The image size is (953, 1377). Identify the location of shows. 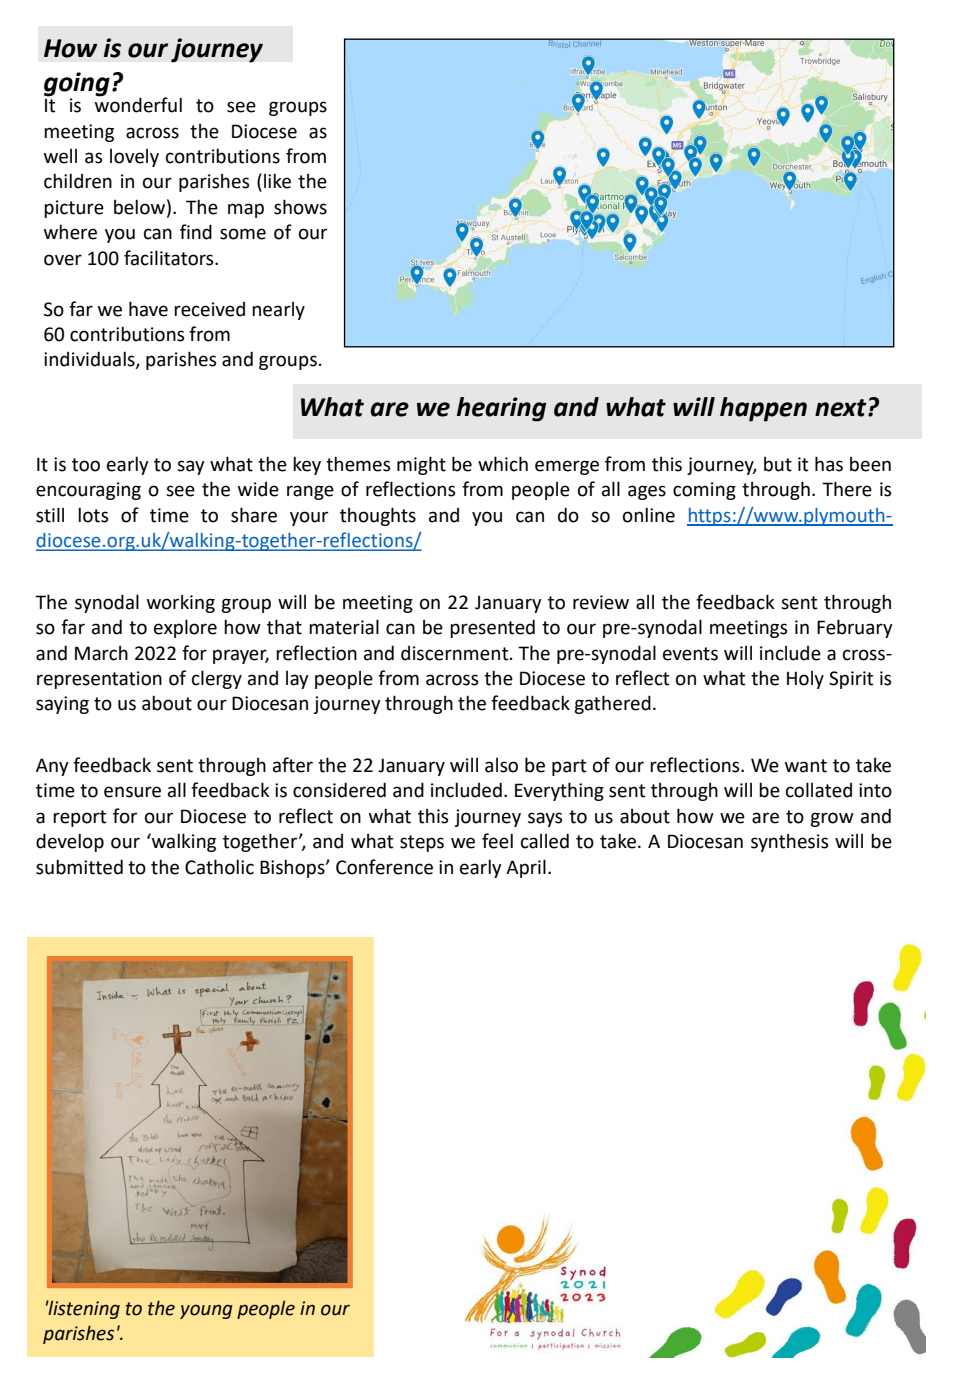
(300, 207).
